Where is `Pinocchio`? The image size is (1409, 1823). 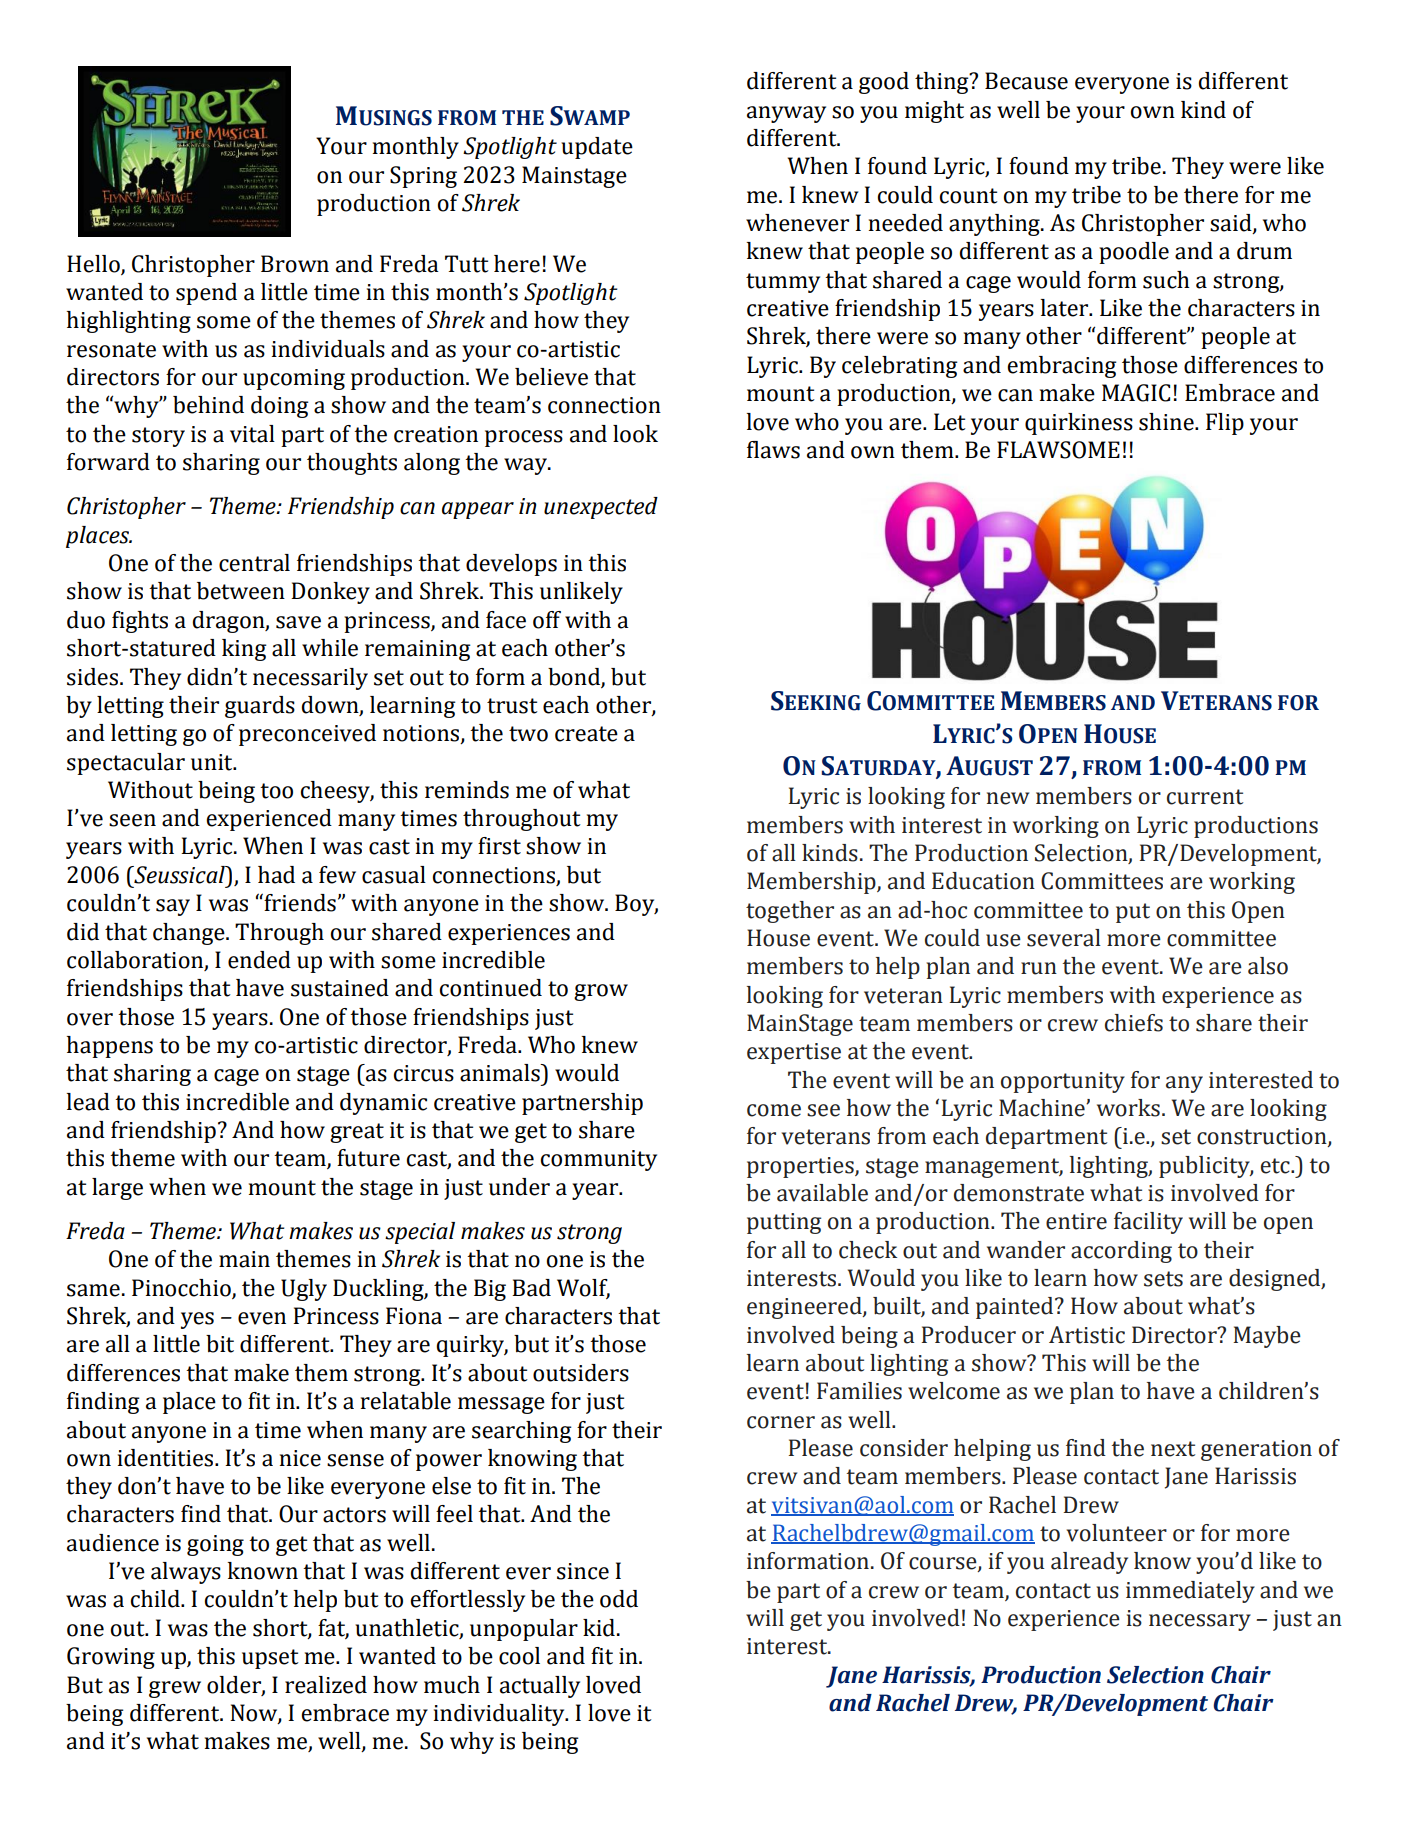
Pinocchio is located at coordinates (182, 1289).
